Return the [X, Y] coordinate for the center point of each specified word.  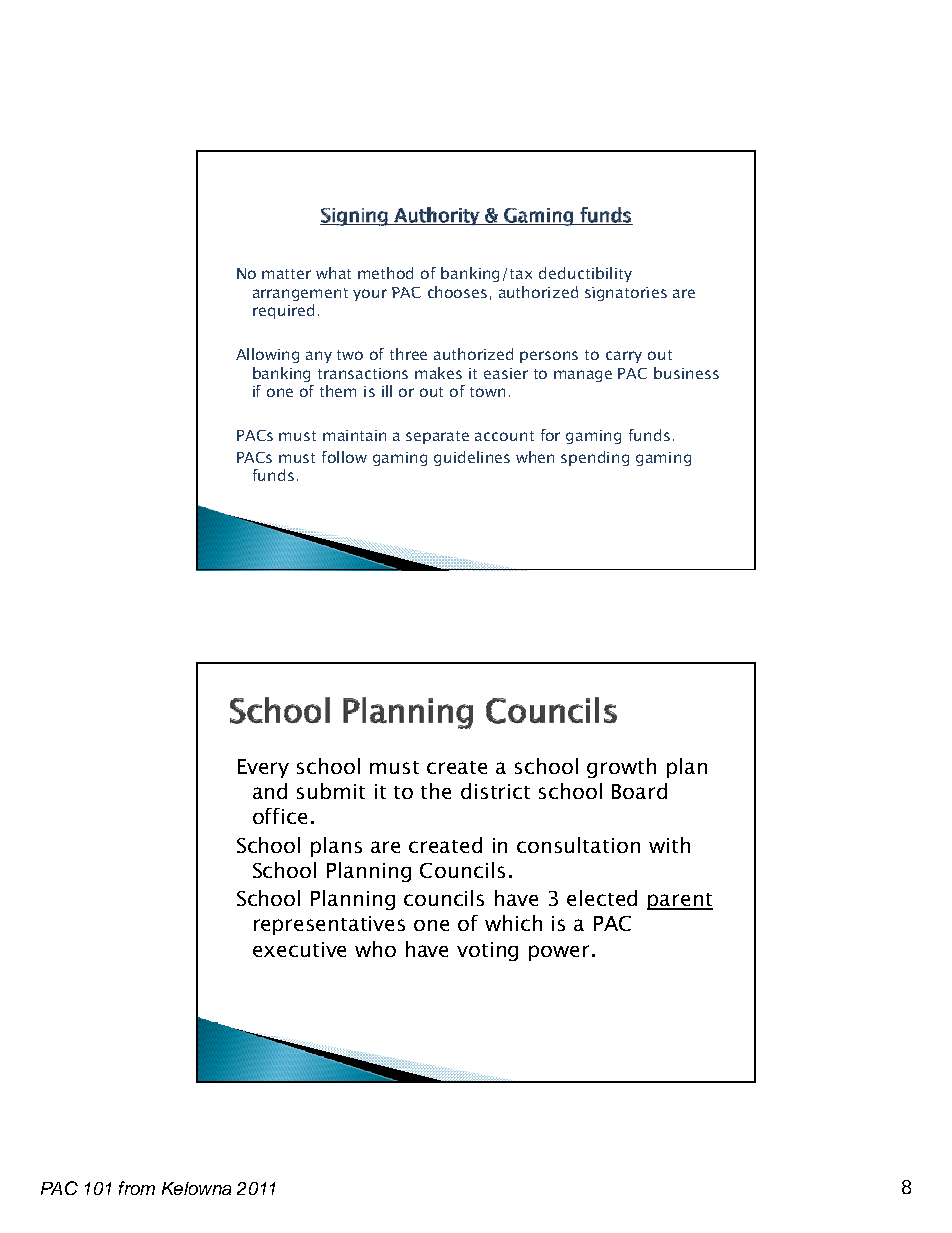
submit [331, 791]
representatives [329, 925]
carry [624, 357]
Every [263, 768]
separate [437, 437]
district [495, 791]
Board [639, 791]
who [375, 949]
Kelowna [196, 1188]
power [559, 953]
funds [273, 475]
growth [621, 768]
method [385, 273]
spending [595, 458]
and [270, 791]
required [283, 311]
